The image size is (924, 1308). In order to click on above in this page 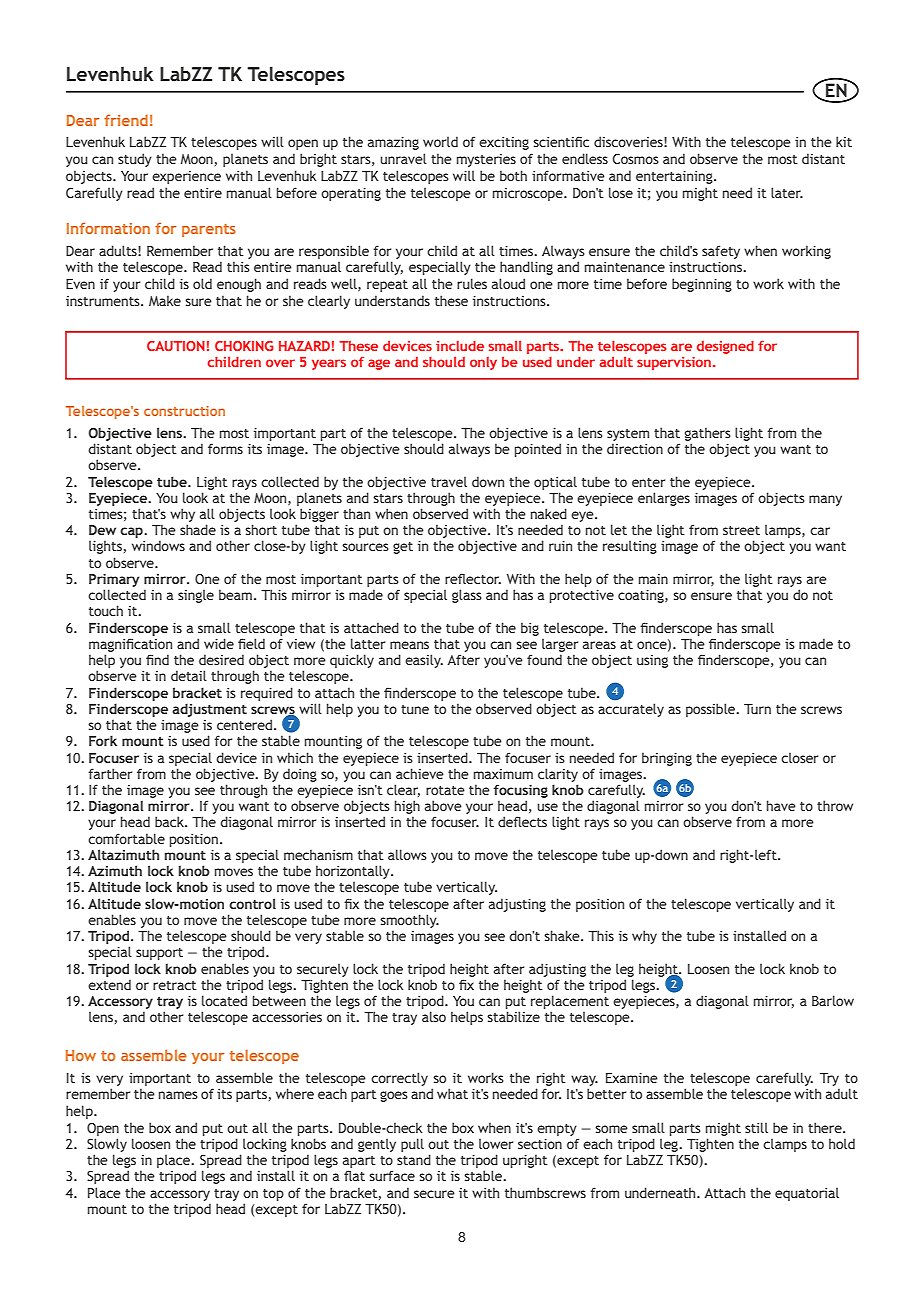, I will do `click(443, 805)`.
